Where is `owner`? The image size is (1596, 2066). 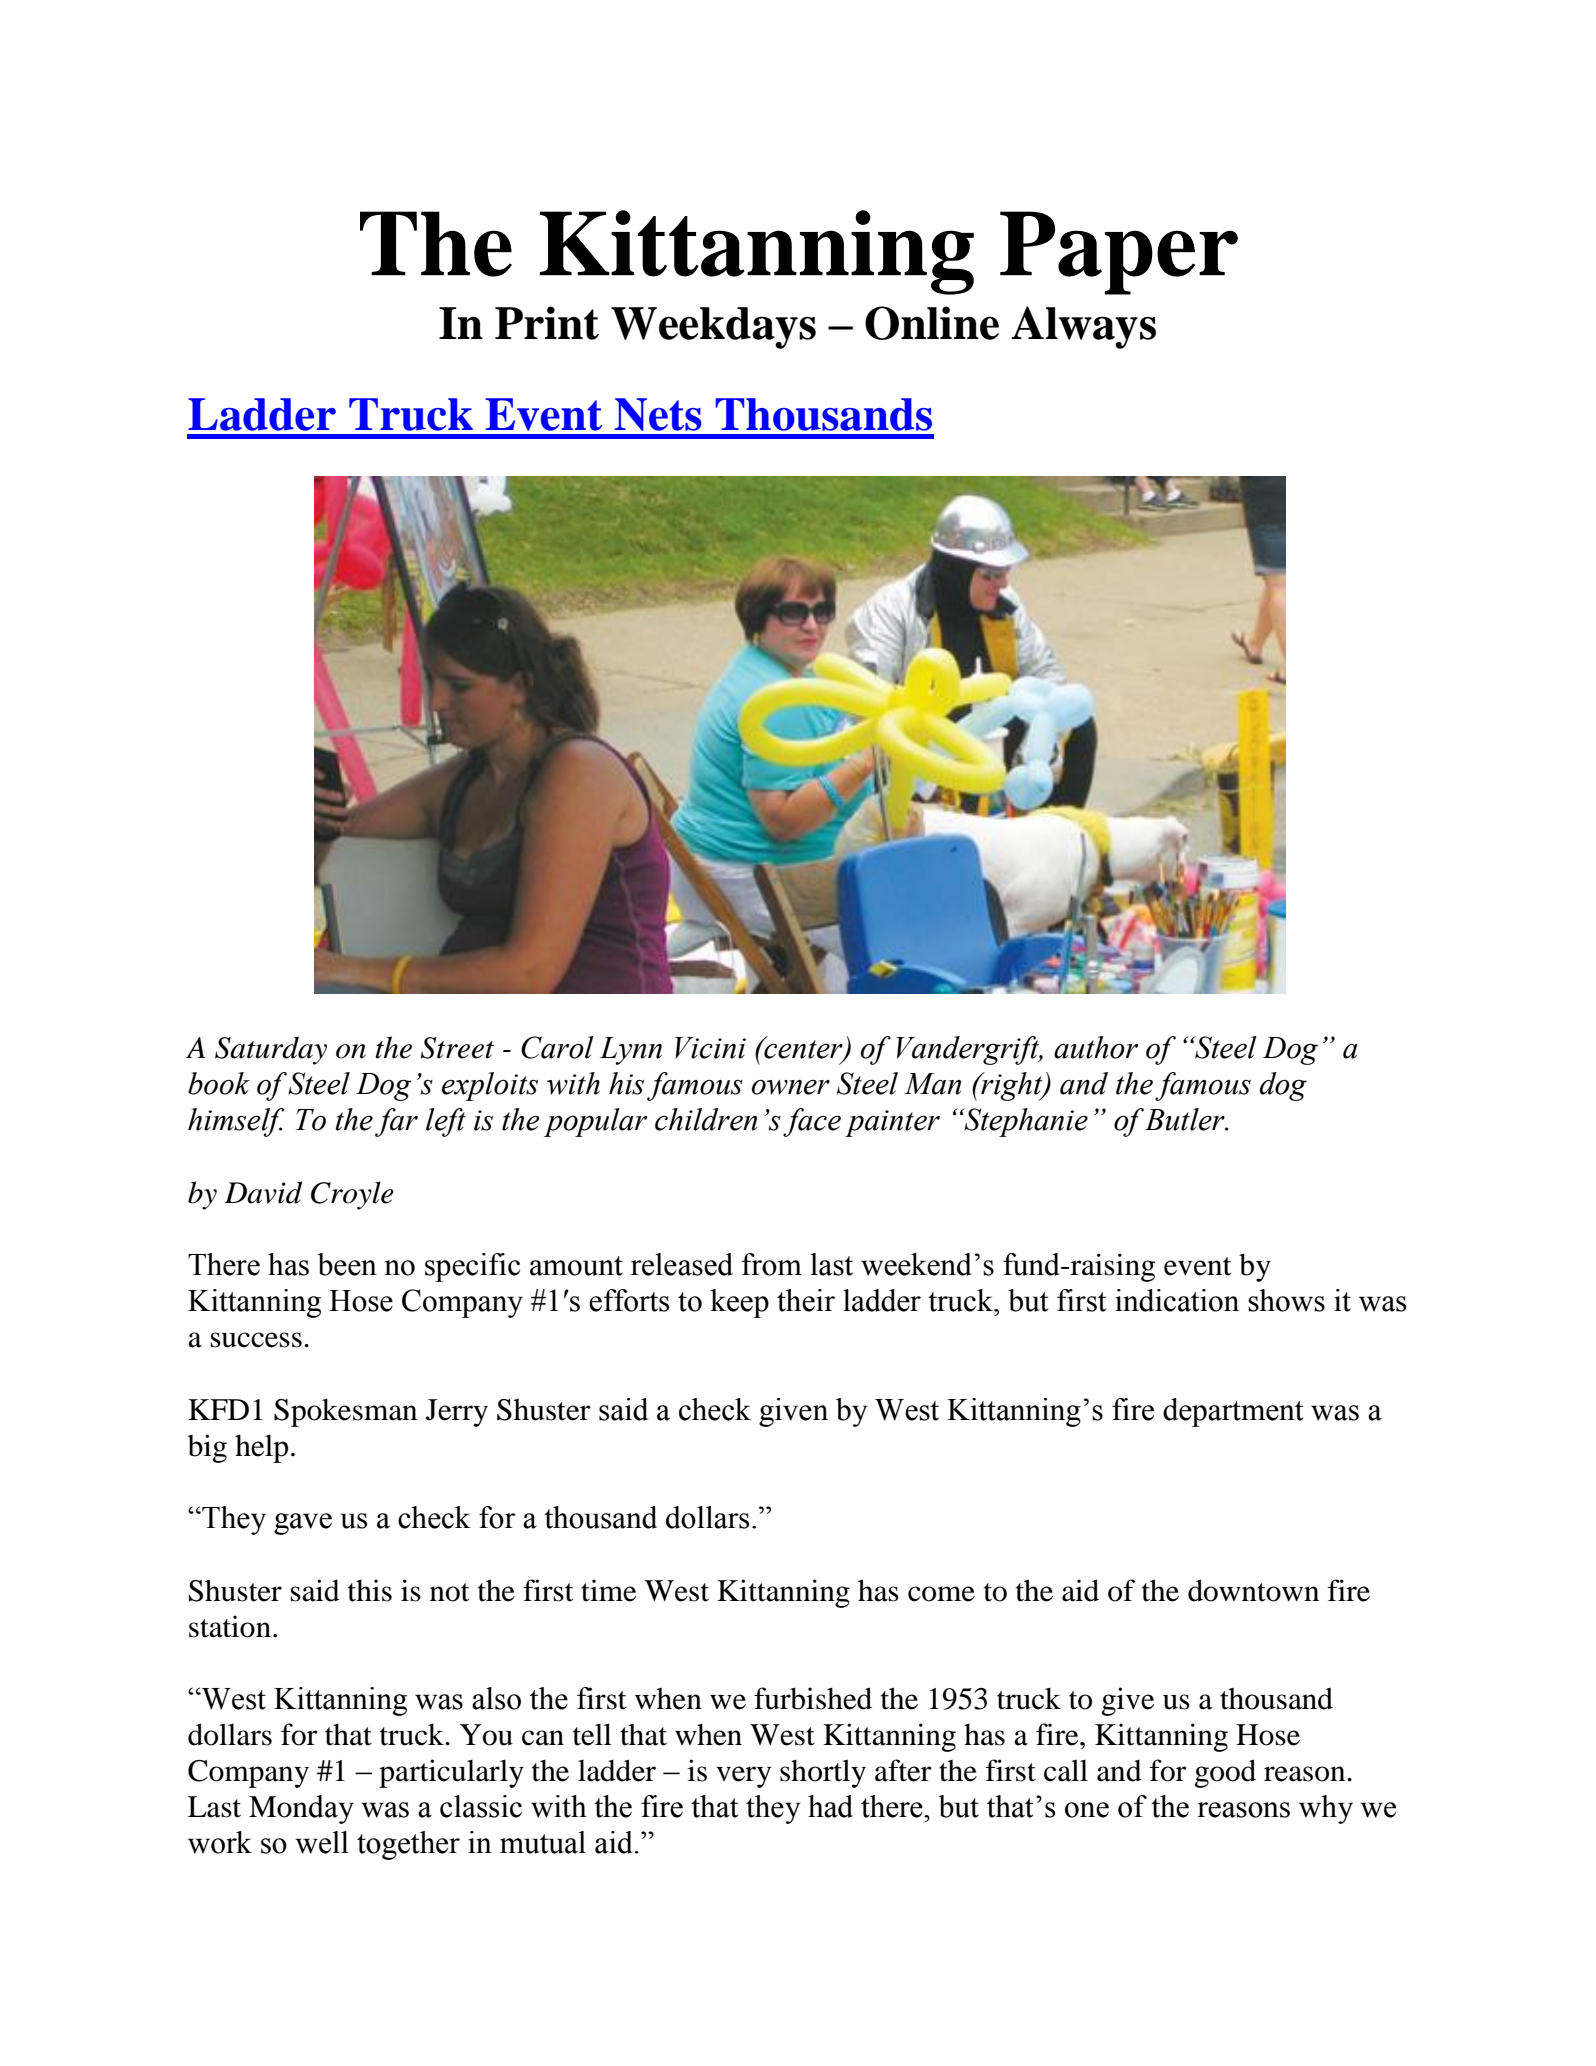
owner is located at coordinates (791, 1087).
